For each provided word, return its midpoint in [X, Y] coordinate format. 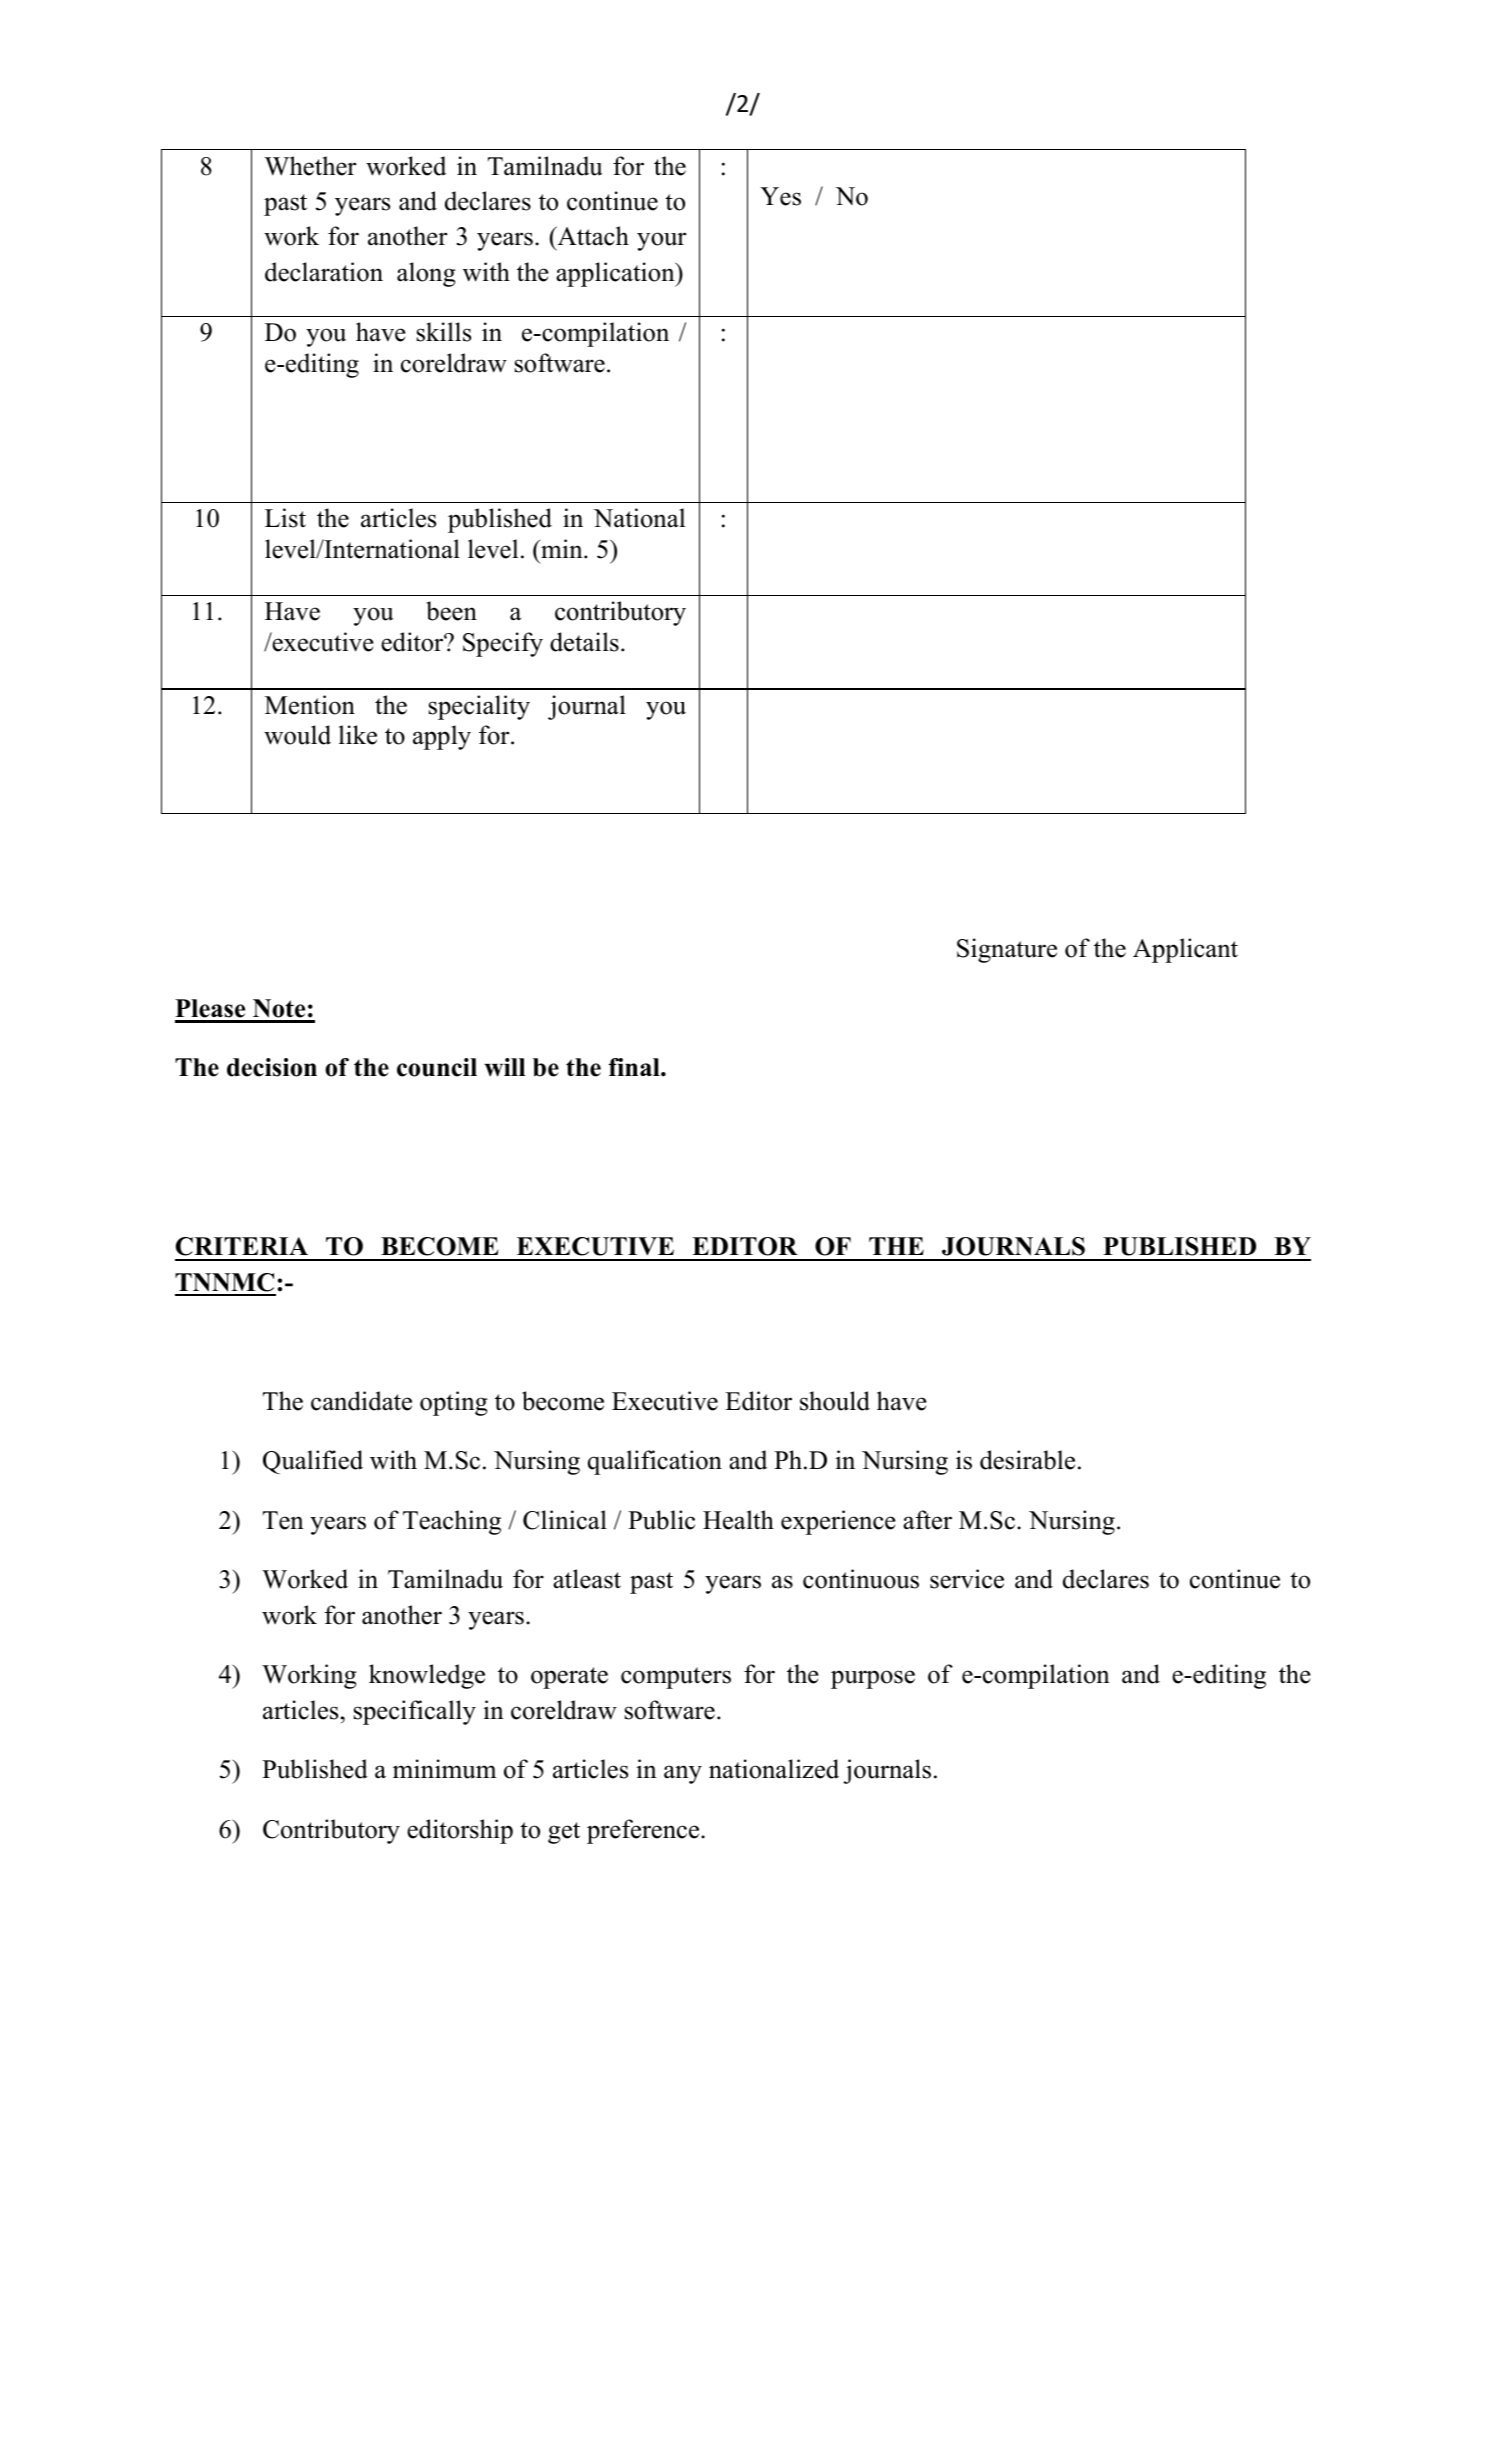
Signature [1007, 950]
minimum [444, 1769]
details [584, 642]
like [358, 735]
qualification [655, 1462]
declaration [324, 272]
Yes [780, 196]
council [437, 1067]
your [662, 241]
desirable [1027, 1460]
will [504, 1067]
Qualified [313, 1462]
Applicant [1185, 950]
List [285, 518]
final [635, 1067]
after [927, 1520]
